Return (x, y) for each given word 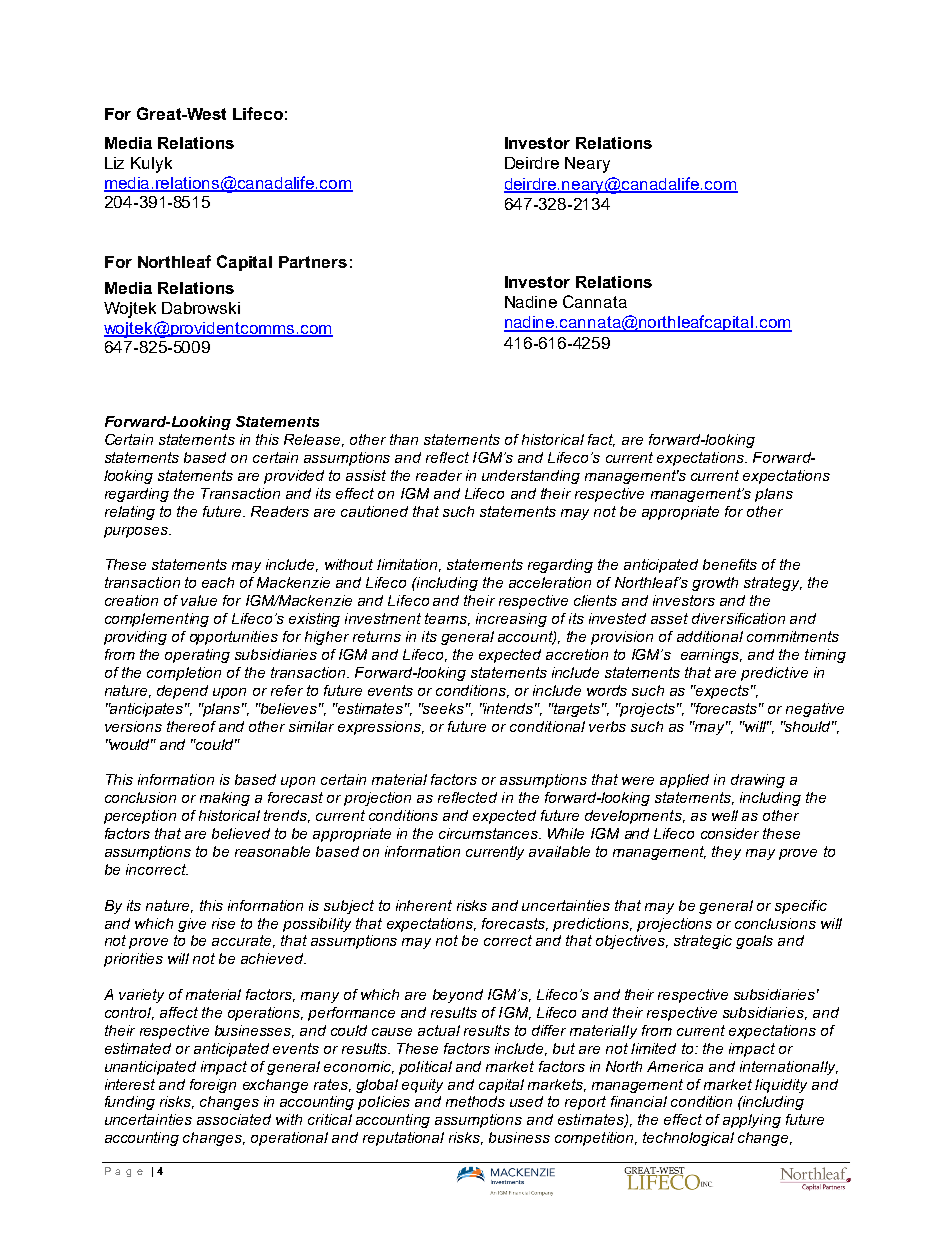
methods (475, 1101)
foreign (213, 1086)
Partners (313, 262)
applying (752, 1121)
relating (130, 513)
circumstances (489, 833)
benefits (730, 564)
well (725, 815)
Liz (114, 163)
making (225, 799)
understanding (531, 477)
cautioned (374, 511)
